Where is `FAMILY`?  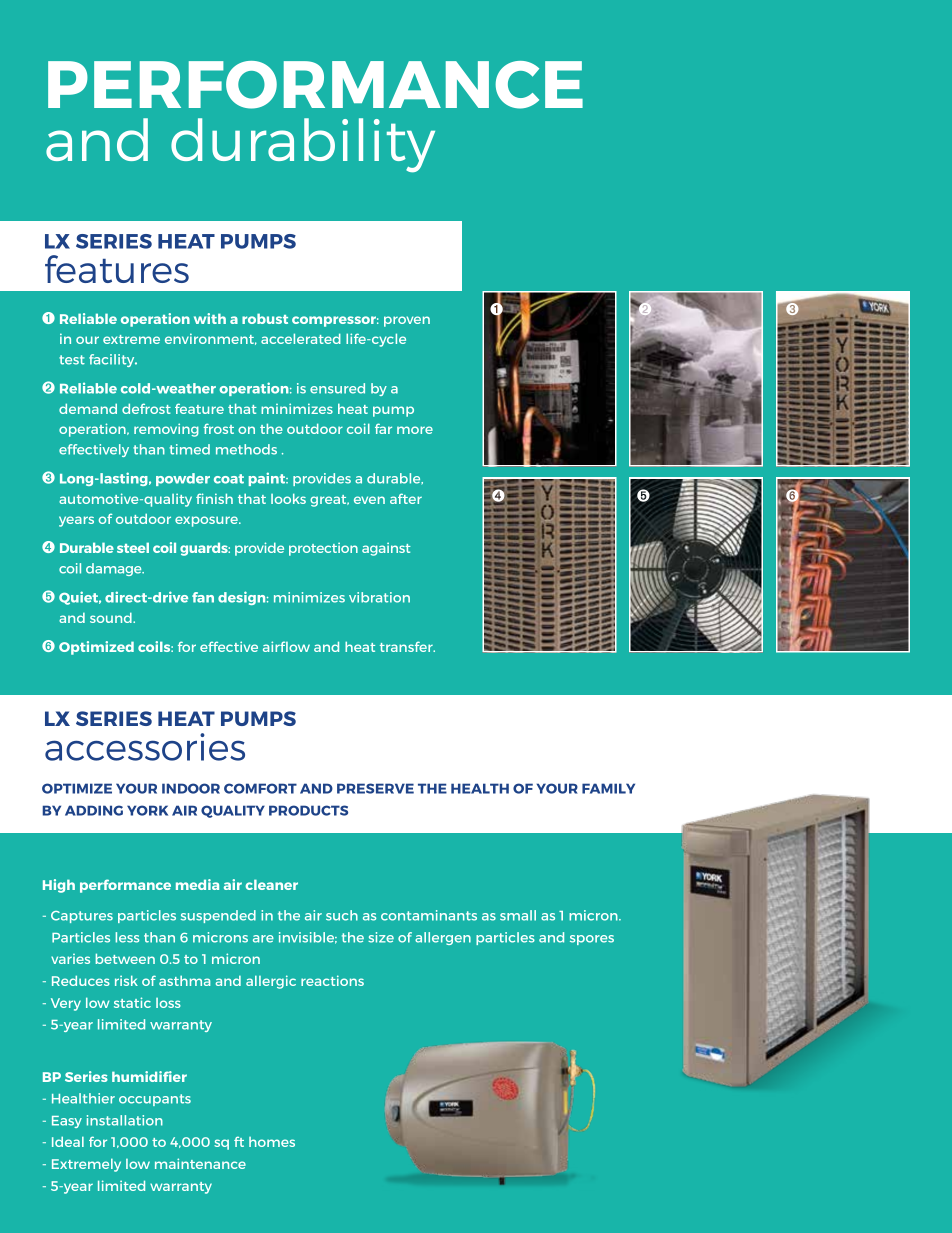 FAMILY is located at coordinates (608, 788).
